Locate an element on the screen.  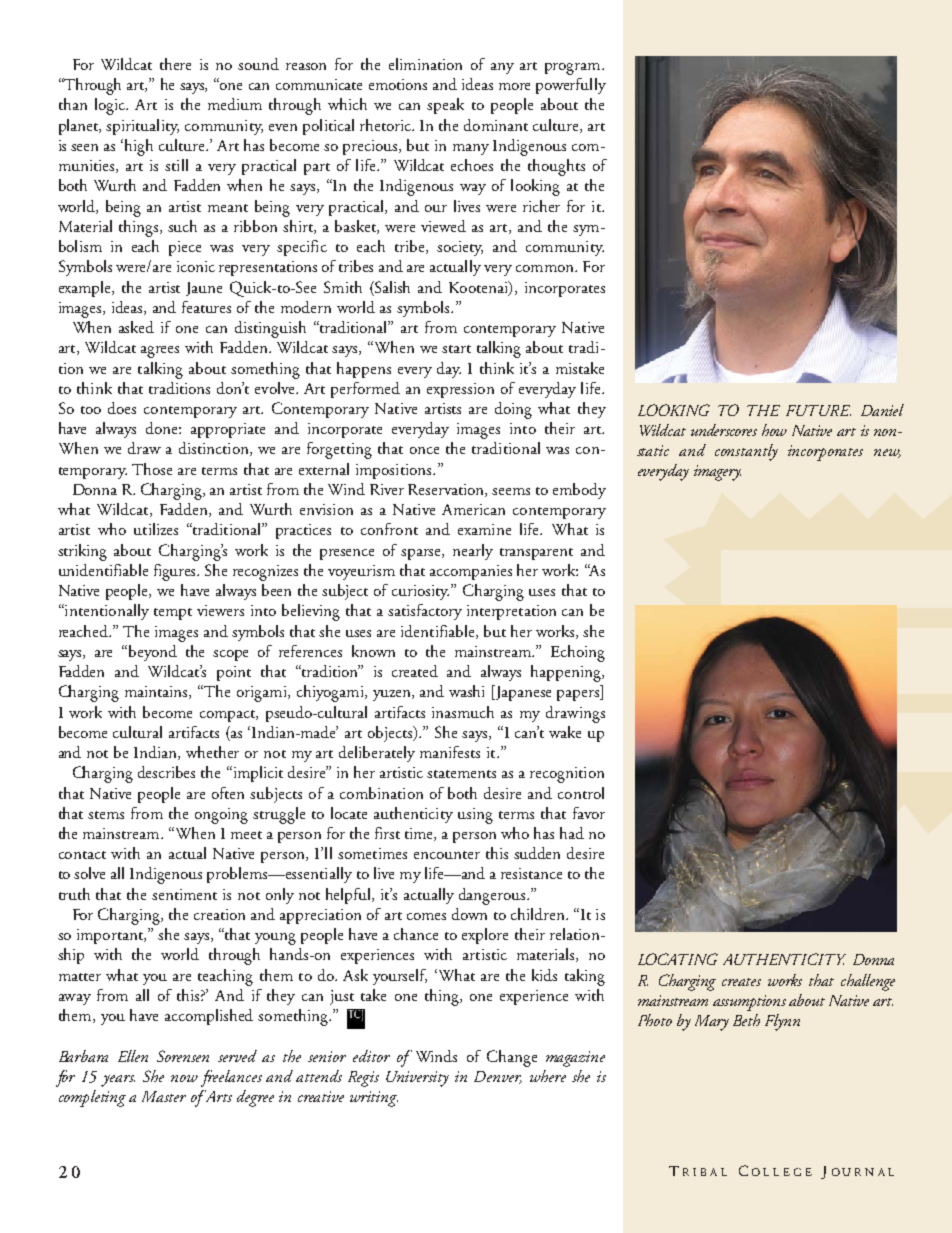
figures is located at coordinates (176, 572).
